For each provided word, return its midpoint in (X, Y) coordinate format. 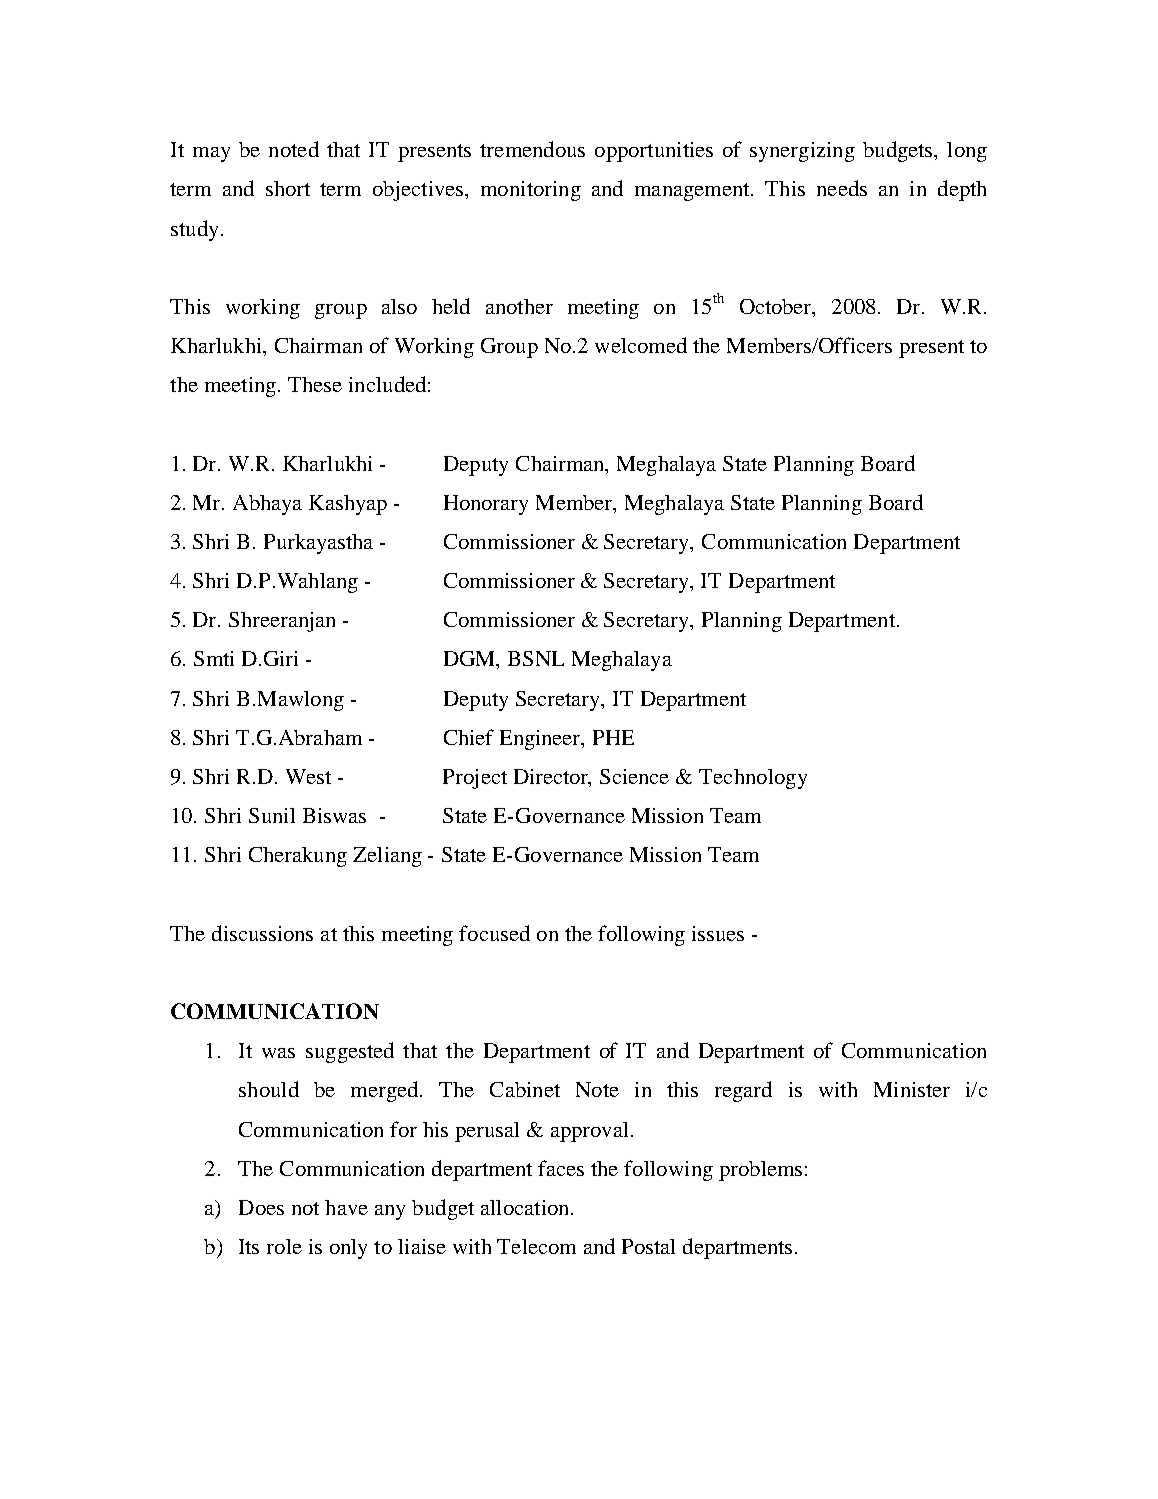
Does (261, 1207)
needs (842, 188)
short (288, 188)
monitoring (531, 191)
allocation (526, 1207)
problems (760, 1171)
